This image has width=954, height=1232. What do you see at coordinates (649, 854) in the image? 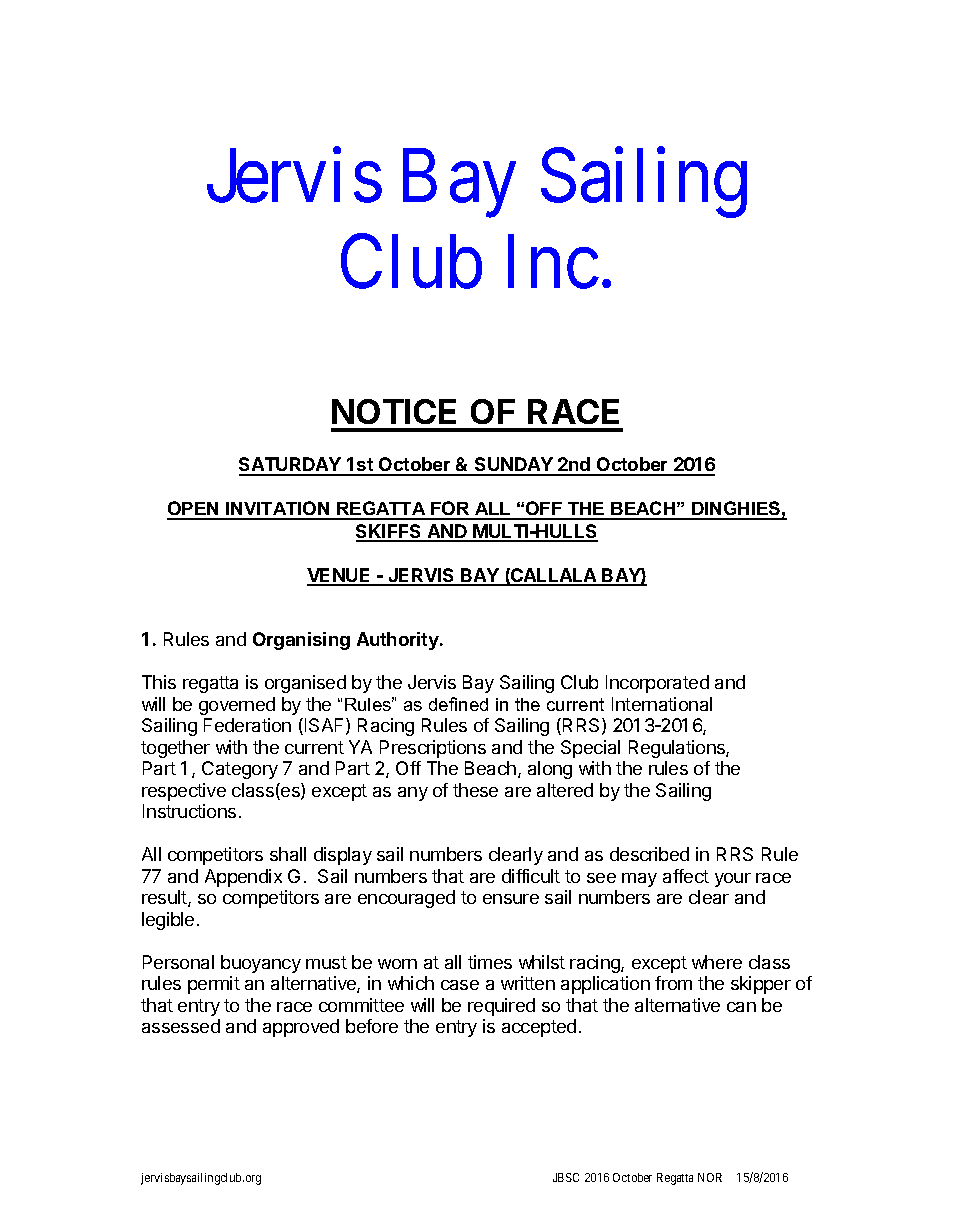
I see `described` at bounding box center [649, 854].
